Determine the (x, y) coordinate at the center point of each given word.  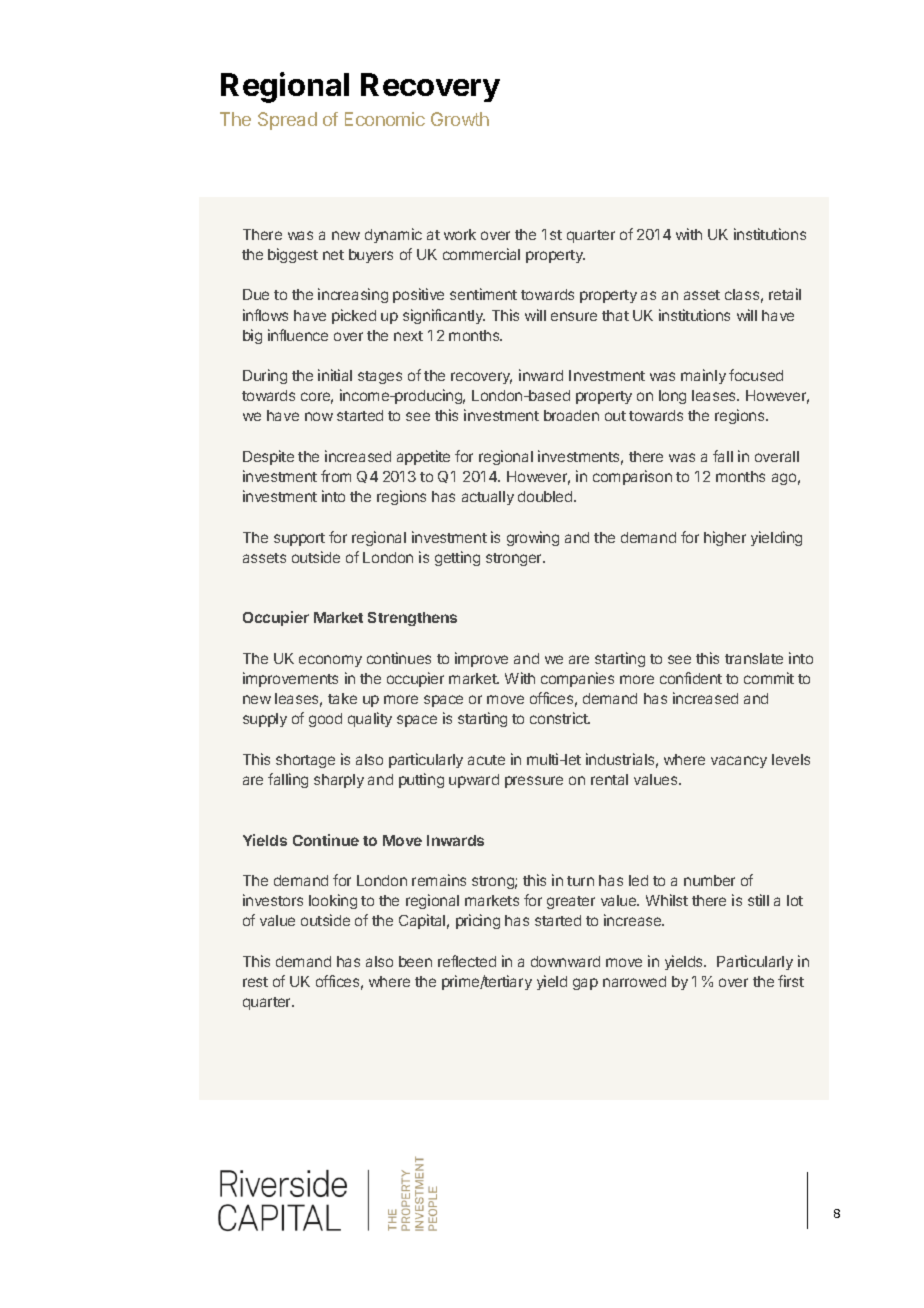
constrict (560, 718)
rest (255, 982)
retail (785, 294)
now (319, 416)
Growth (460, 119)
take (342, 698)
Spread (287, 121)
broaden (571, 415)
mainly (703, 376)
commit (769, 678)
